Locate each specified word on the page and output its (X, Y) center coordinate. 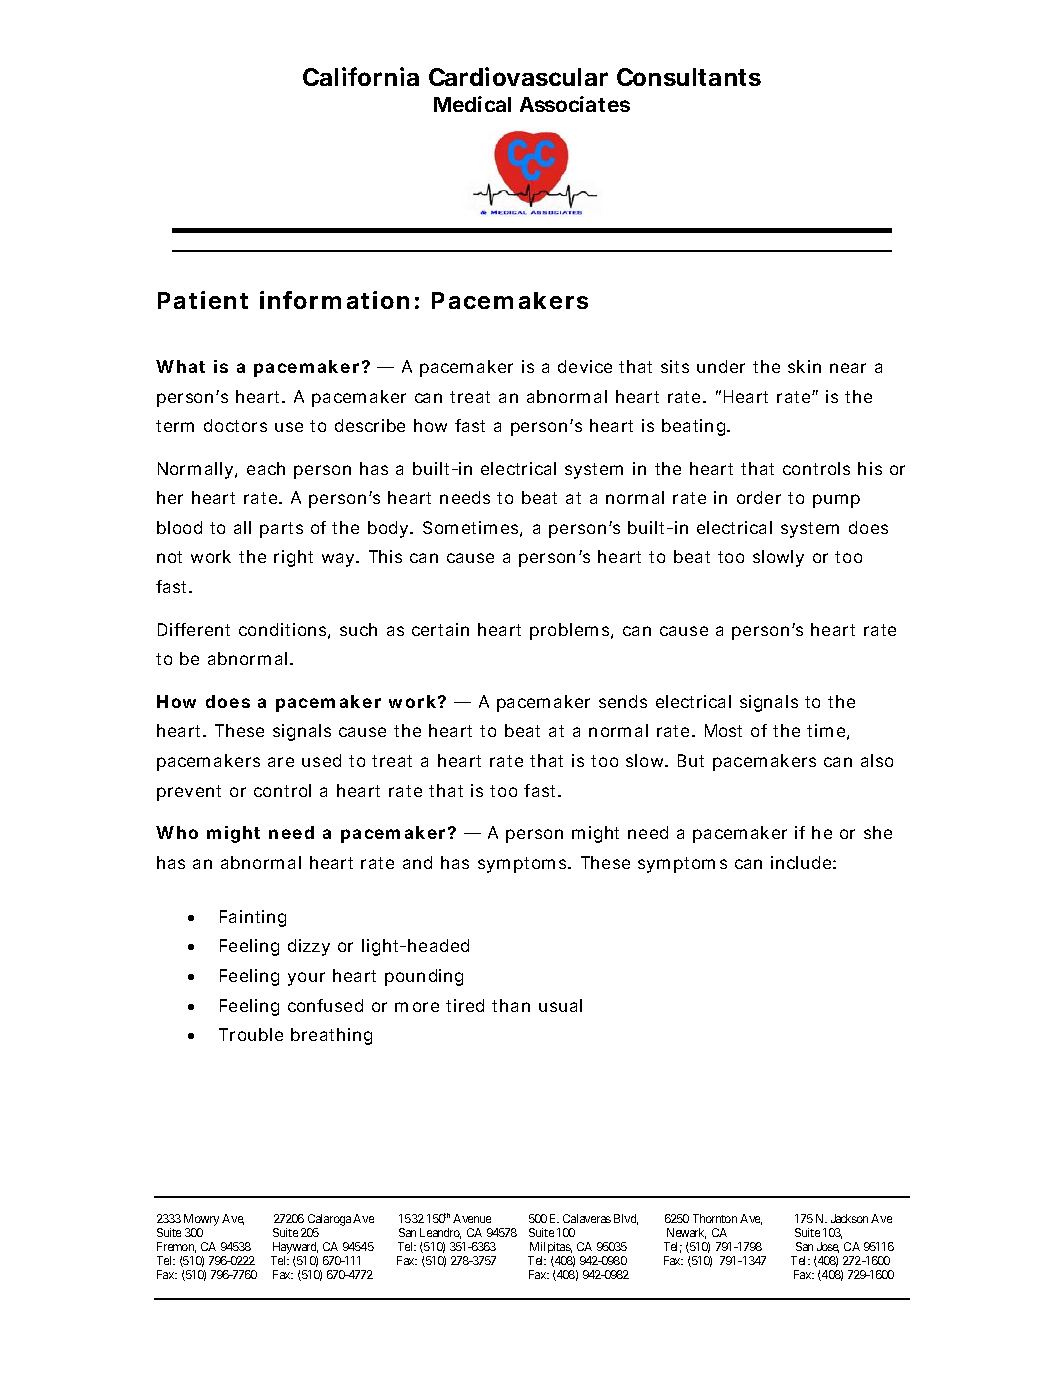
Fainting (253, 918)
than (511, 1005)
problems (571, 631)
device (585, 366)
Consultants (689, 77)
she (878, 832)
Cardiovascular (518, 76)
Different (194, 629)
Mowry (201, 1220)
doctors (235, 425)
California (361, 76)
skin (804, 366)
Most (723, 730)
